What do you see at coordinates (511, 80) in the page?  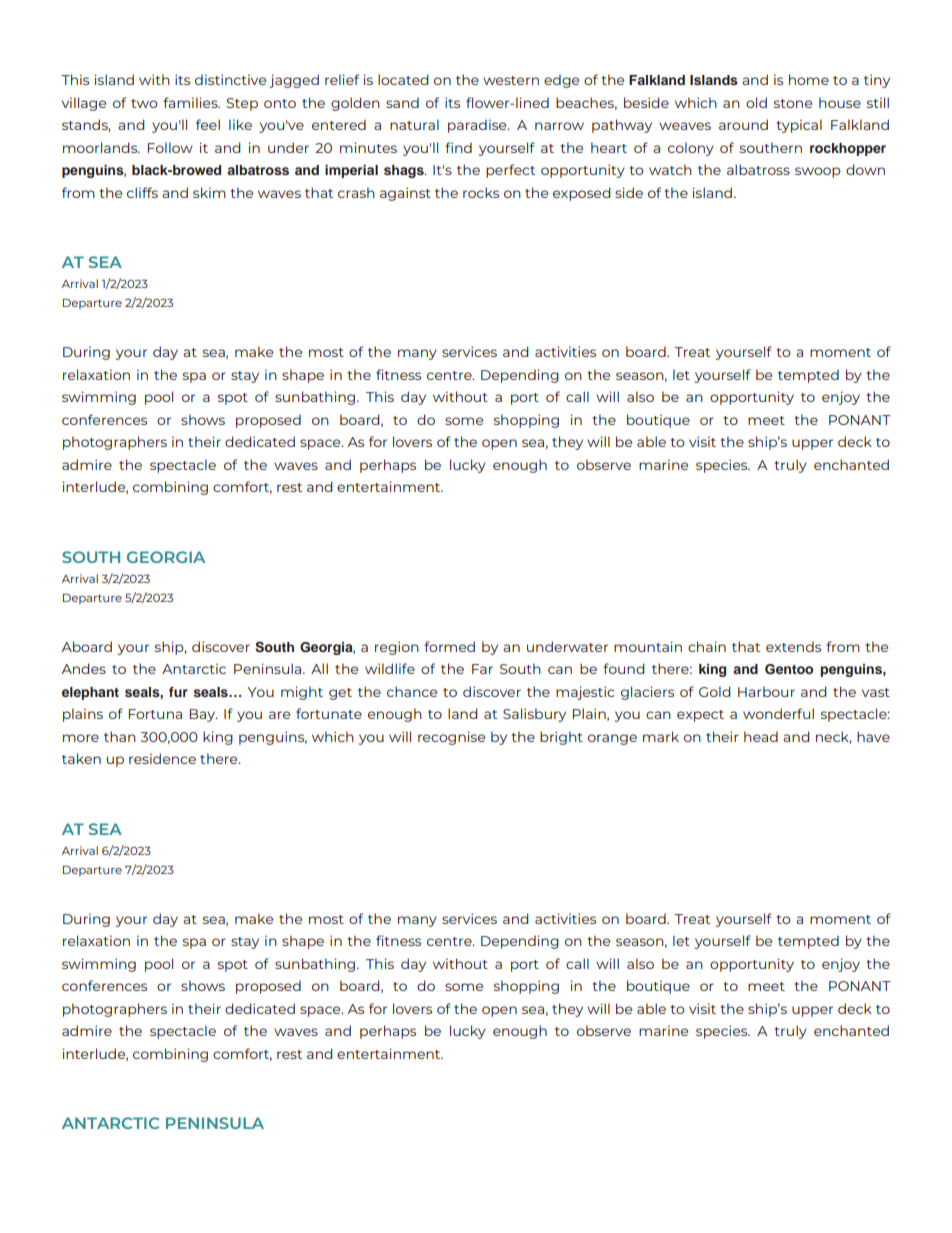 I see `western` at bounding box center [511, 80].
